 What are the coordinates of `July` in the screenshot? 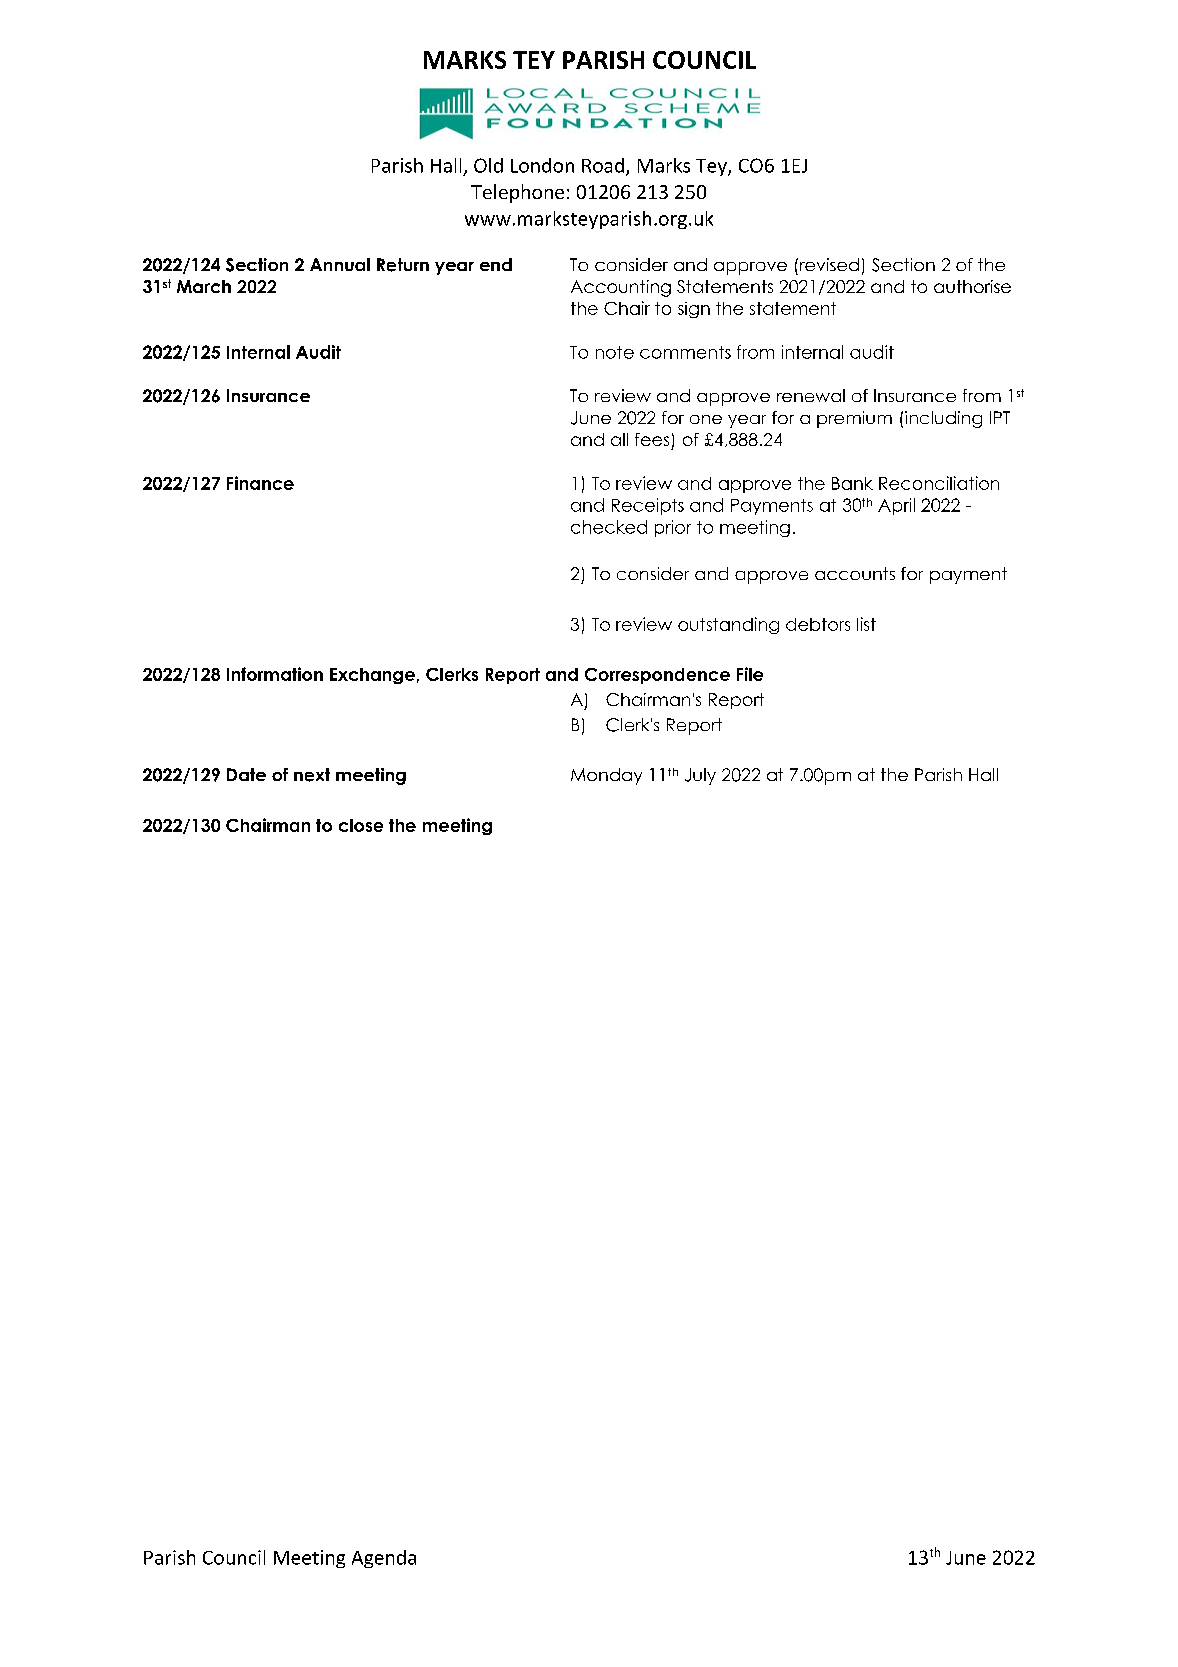 It's located at (700, 776).
